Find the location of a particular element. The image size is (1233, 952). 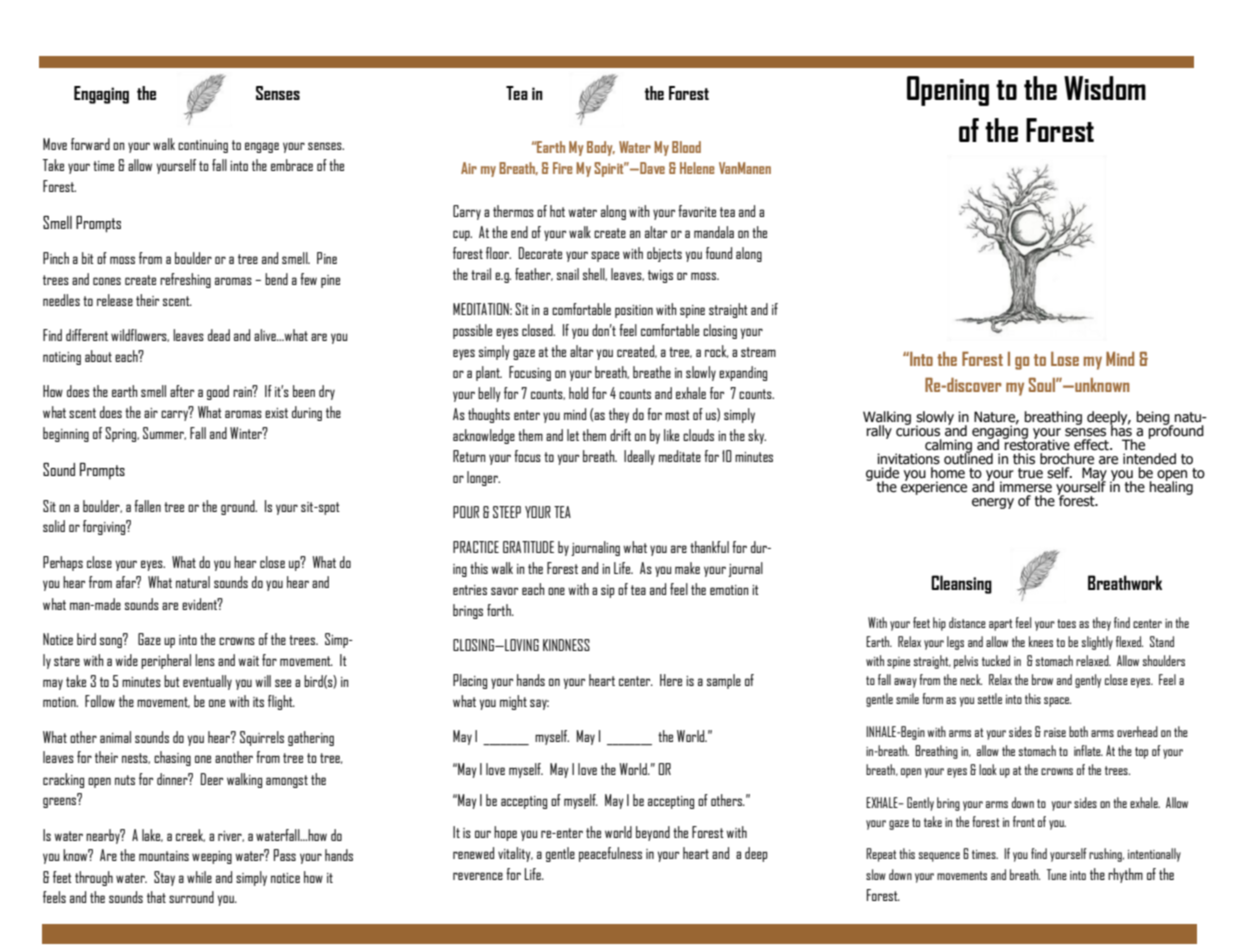

while is located at coordinates (199, 877).
